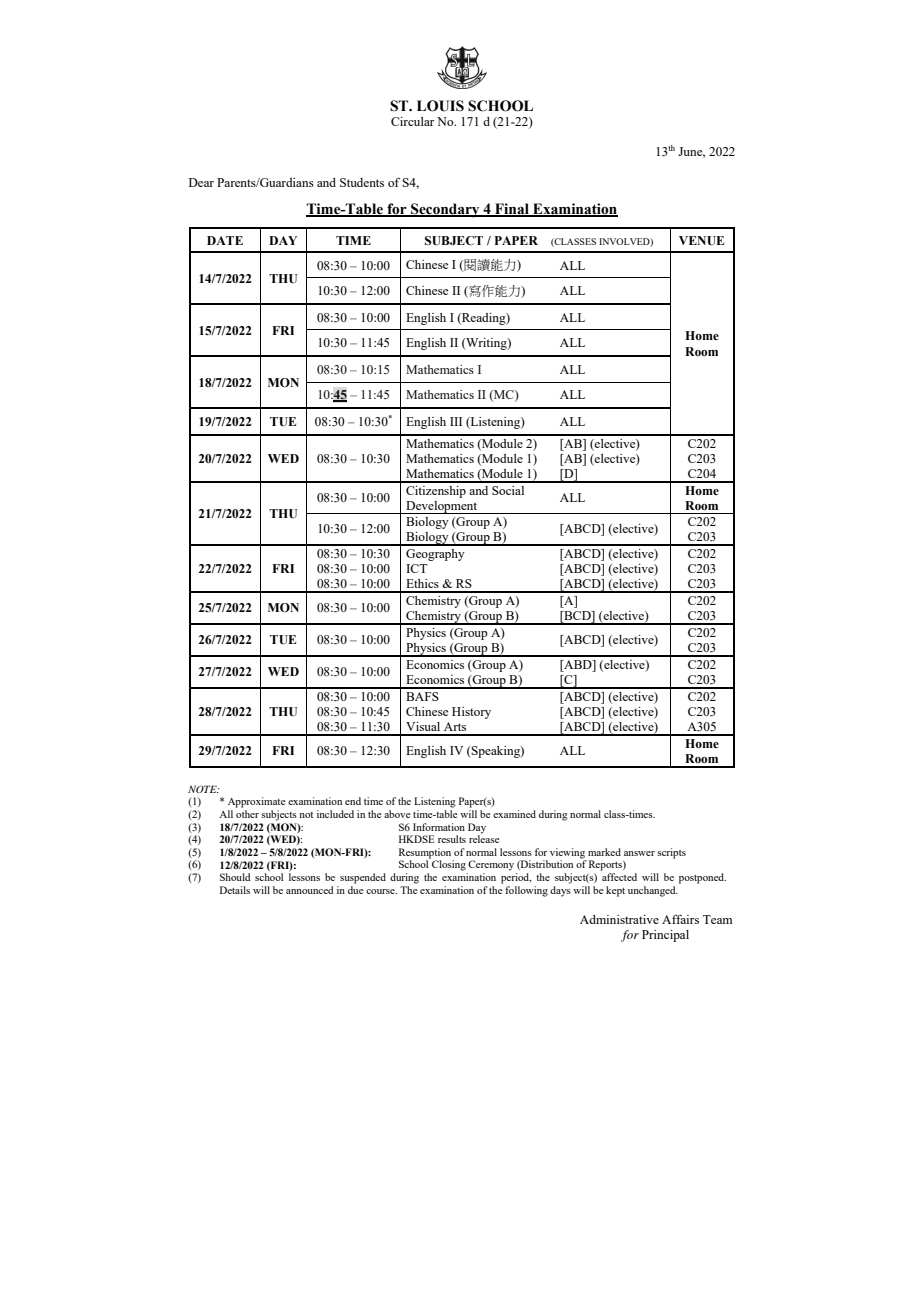  I want to click on Dear, so click(201, 182).
